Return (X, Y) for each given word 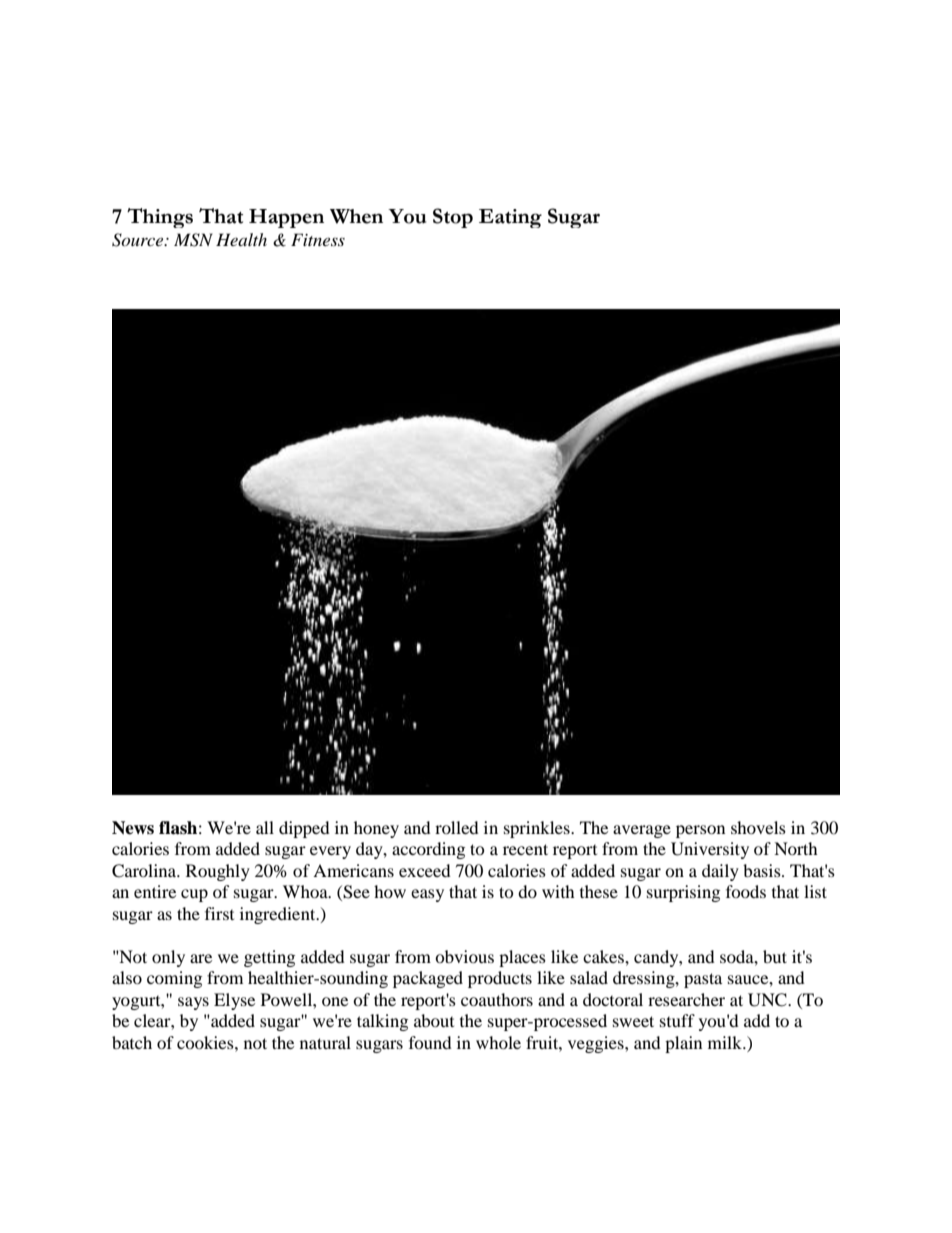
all (265, 827)
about (434, 1020)
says (193, 1003)
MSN (193, 240)
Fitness (318, 239)
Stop (453, 218)
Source (139, 240)
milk (726, 1042)
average (642, 831)
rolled (457, 827)
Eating (510, 218)
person (700, 831)
